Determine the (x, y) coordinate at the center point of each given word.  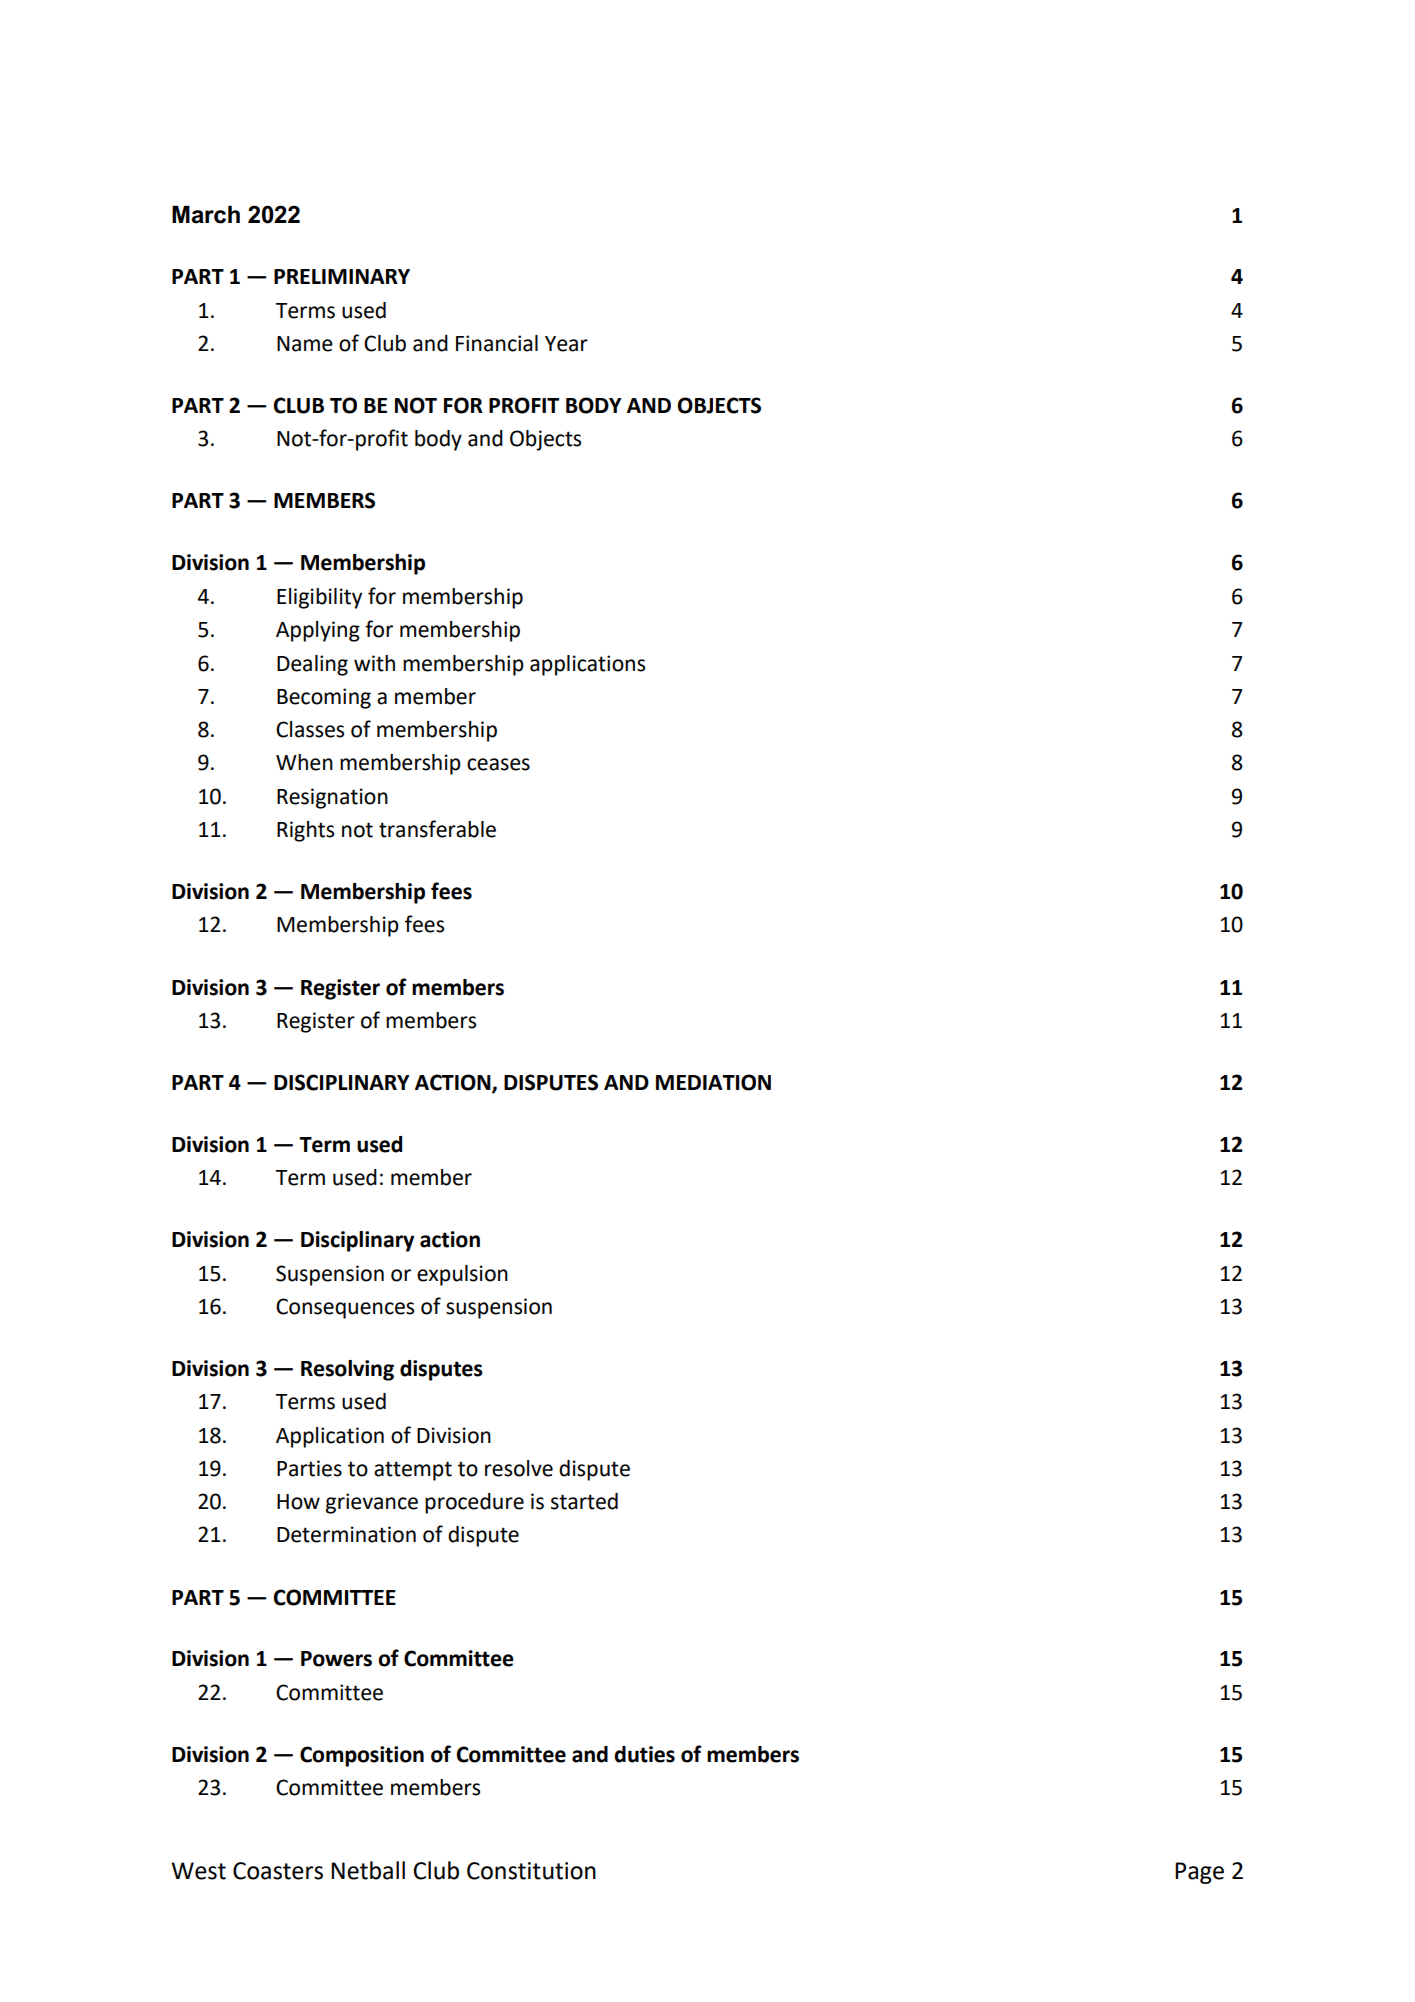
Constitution (531, 1871)
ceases (498, 764)
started (584, 1501)
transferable (437, 829)
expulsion (462, 1275)
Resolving (347, 1370)
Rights (305, 831)
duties (644, 1754)
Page (1199, 1873)
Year (566, 344)
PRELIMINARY (342, 276)
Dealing (312, 665)
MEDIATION (713, 1082)
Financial (497, 343)
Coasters (278, 1871)
